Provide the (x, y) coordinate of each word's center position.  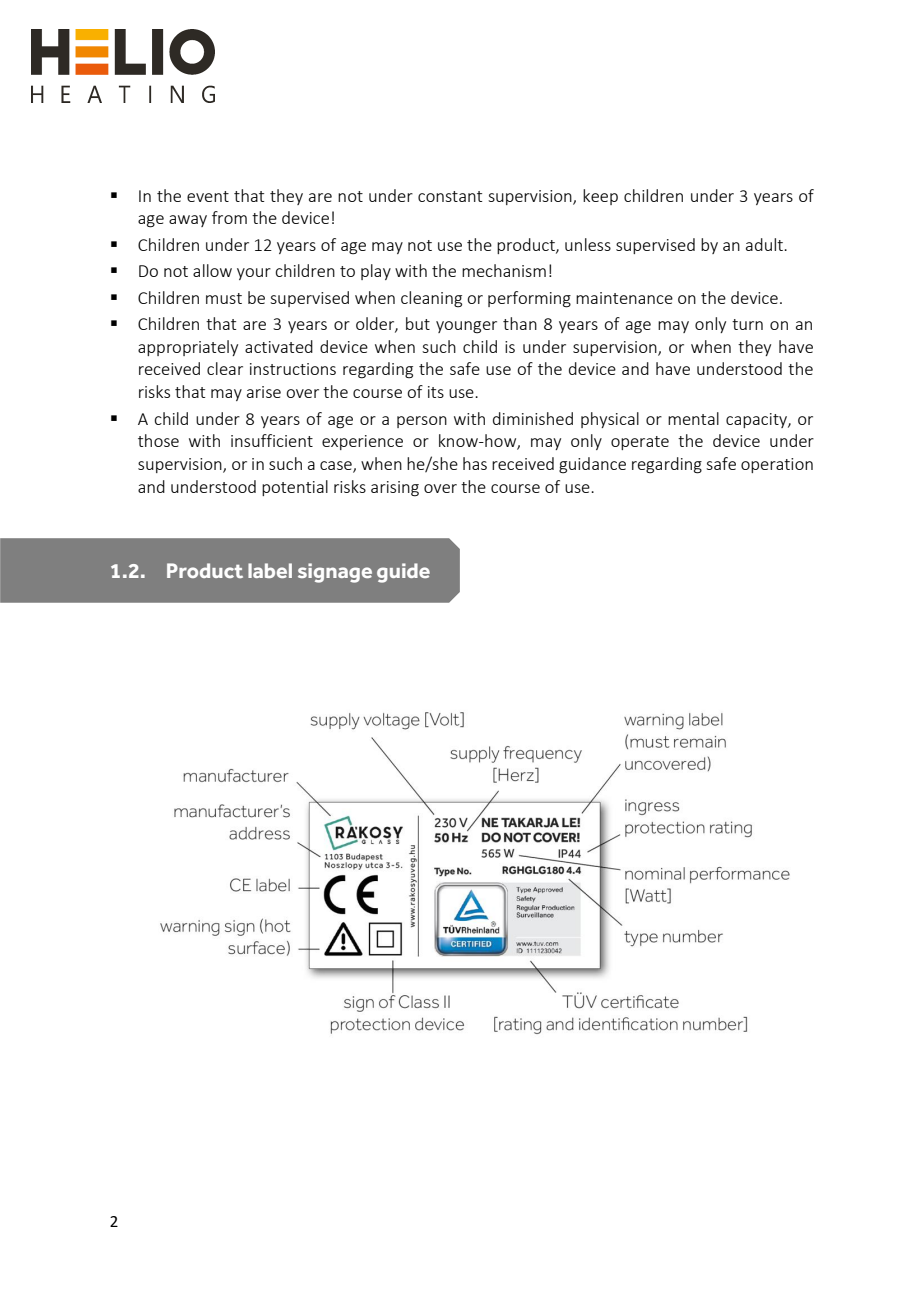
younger (466, 327)
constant (450, 196)
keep (600, 197)
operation (777, 465)
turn (747, 324)
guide (403, 573)
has (475, 463)
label (270, 570)
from (229, 217)
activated (279, 346)
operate (640, 443)
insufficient (272, 440)
